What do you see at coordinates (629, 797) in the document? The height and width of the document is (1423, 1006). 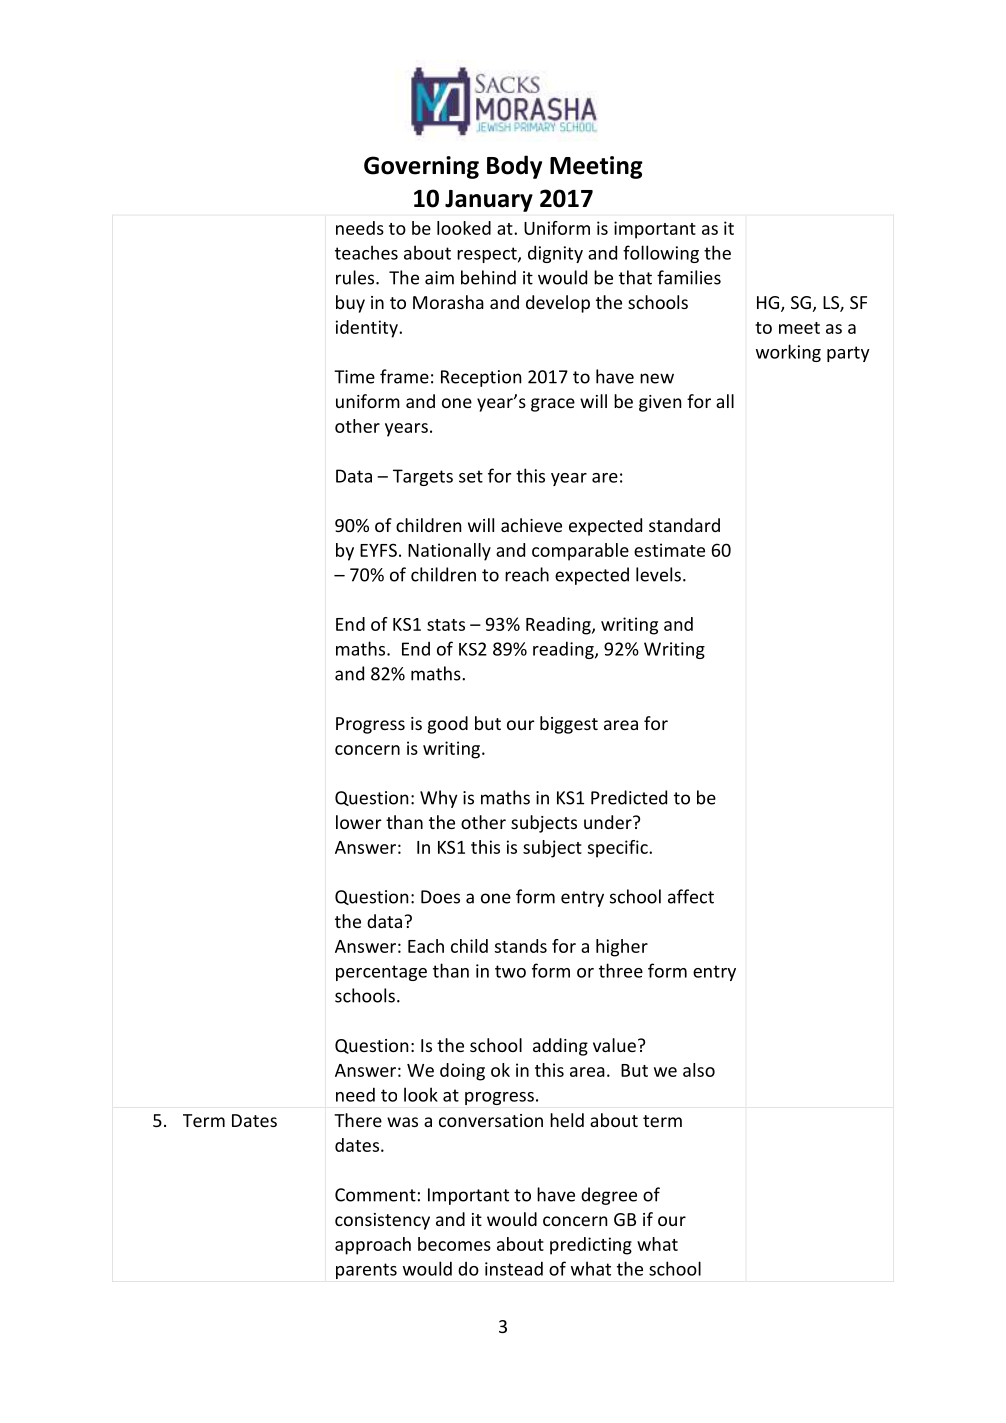 I see `Predicted` at bounding box center [629, 797].
